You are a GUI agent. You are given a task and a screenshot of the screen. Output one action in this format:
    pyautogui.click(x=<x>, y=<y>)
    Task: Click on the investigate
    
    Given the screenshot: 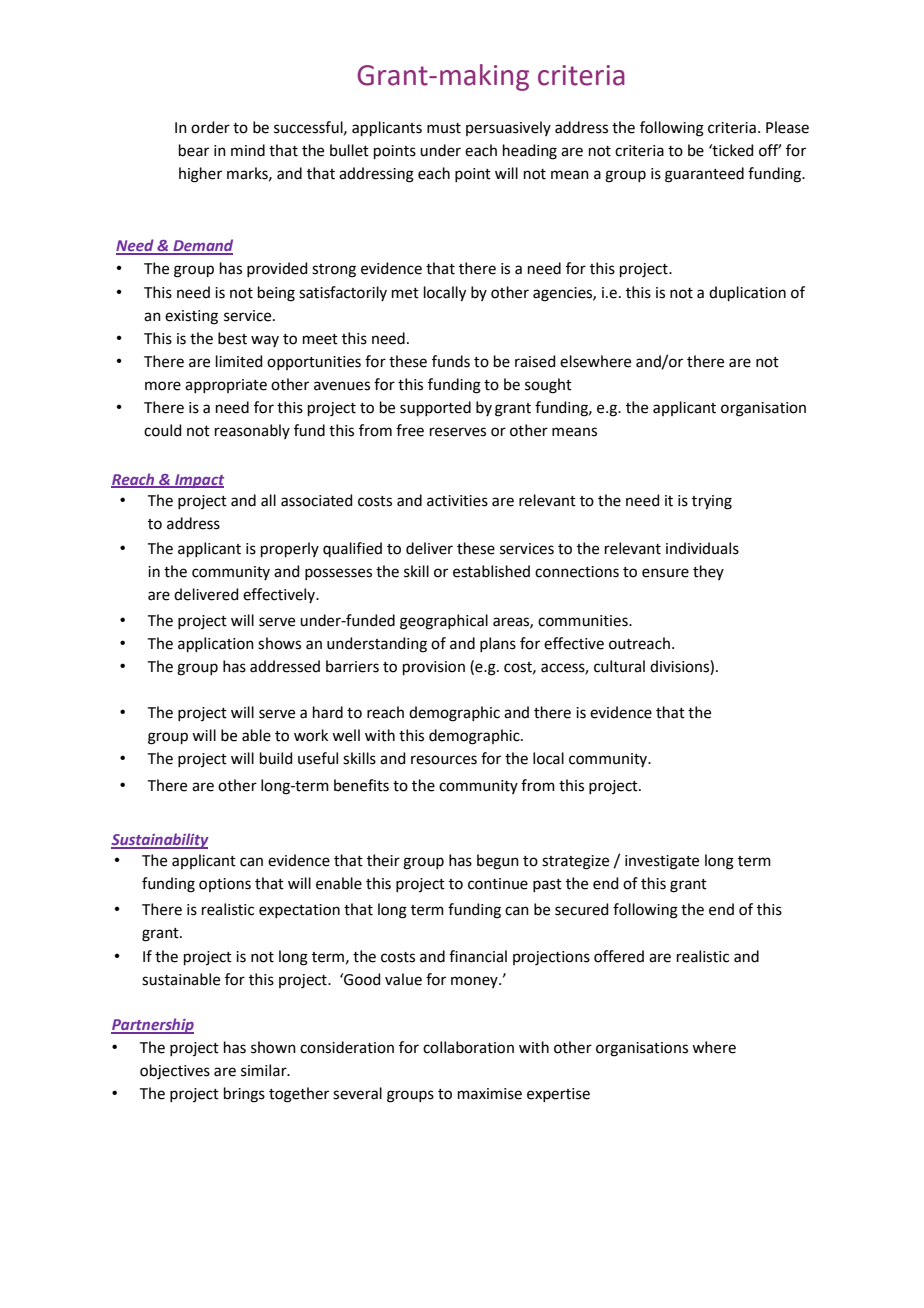 What is the action you would take?
    pyautogui.click(x=662, y=862)
